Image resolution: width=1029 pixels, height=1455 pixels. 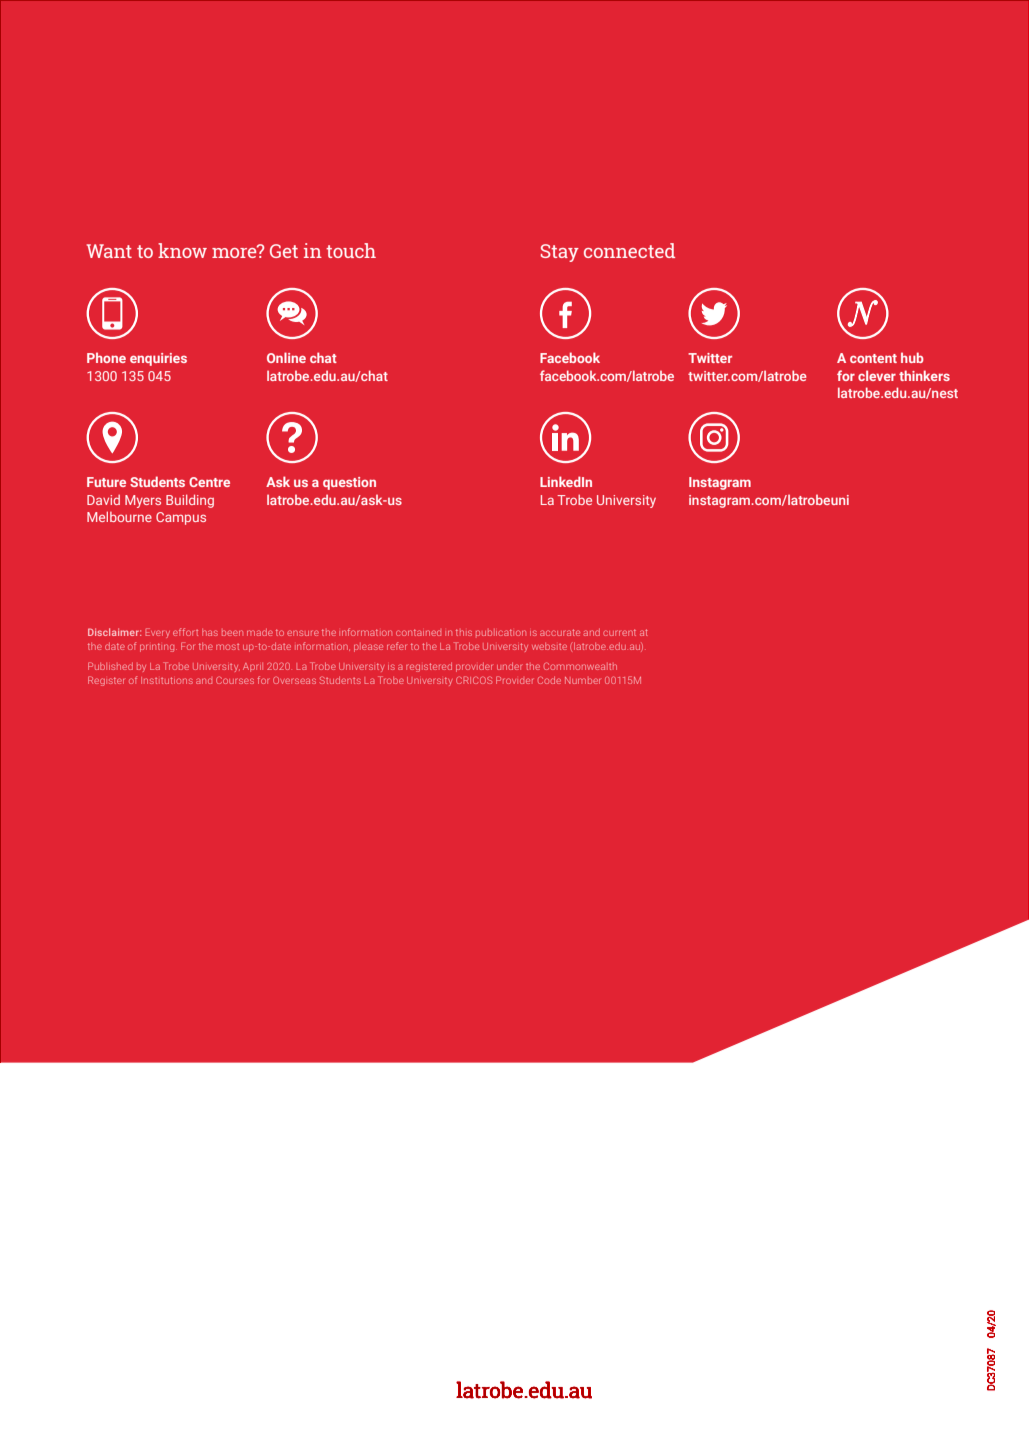 What do you see at coordinates (209, 482) in the screenshot?
I see `Centre` at bounding box center [209, 482].
